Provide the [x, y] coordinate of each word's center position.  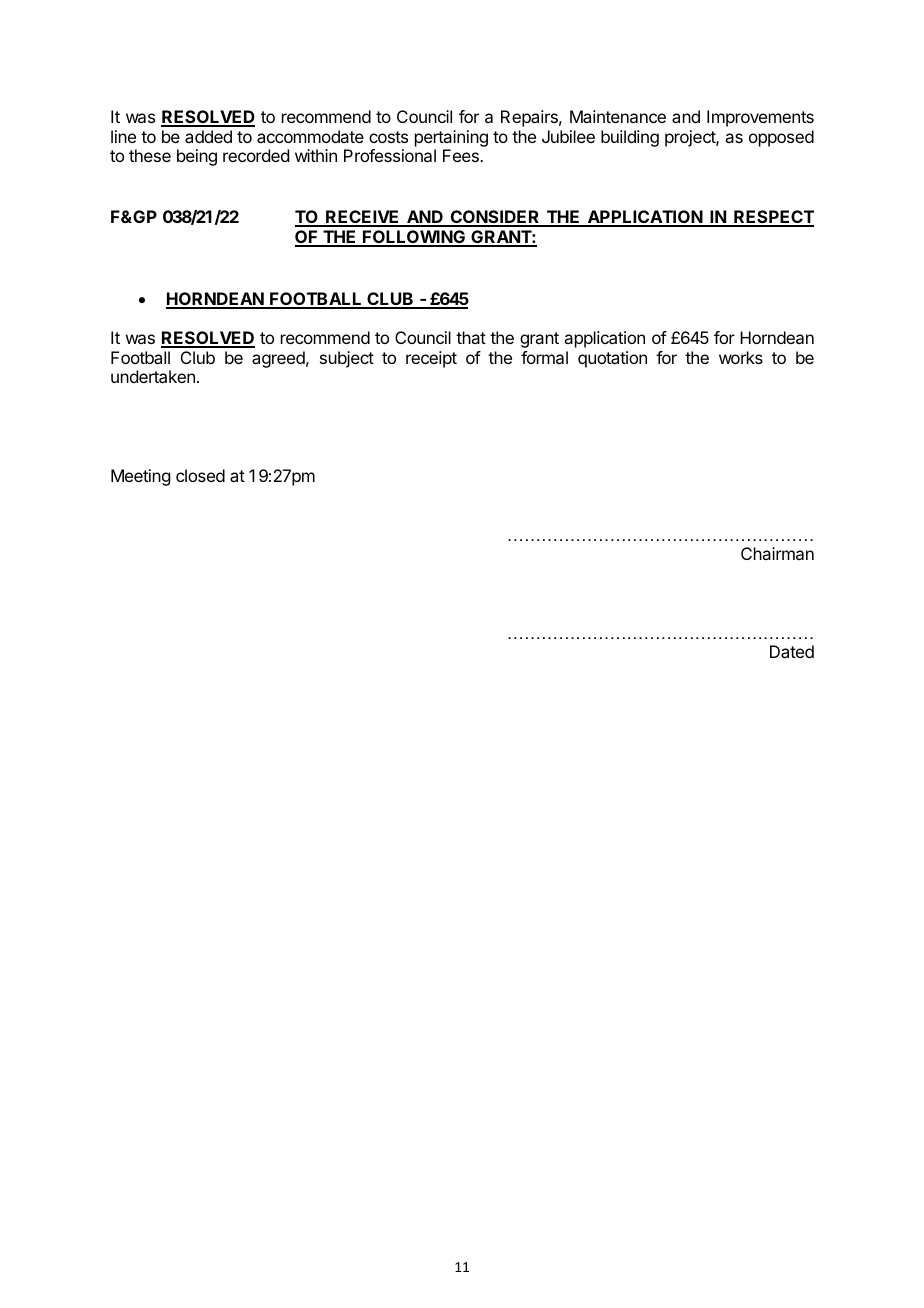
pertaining [451, 138]
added [208, 136]
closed [200, 475]
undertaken [153, 376]
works [741, 357]
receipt [431, 359]
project [691, 138]
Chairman [777, 553]
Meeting [140, 477]
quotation [612, 359]
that [471, 337]
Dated [792, 651]
